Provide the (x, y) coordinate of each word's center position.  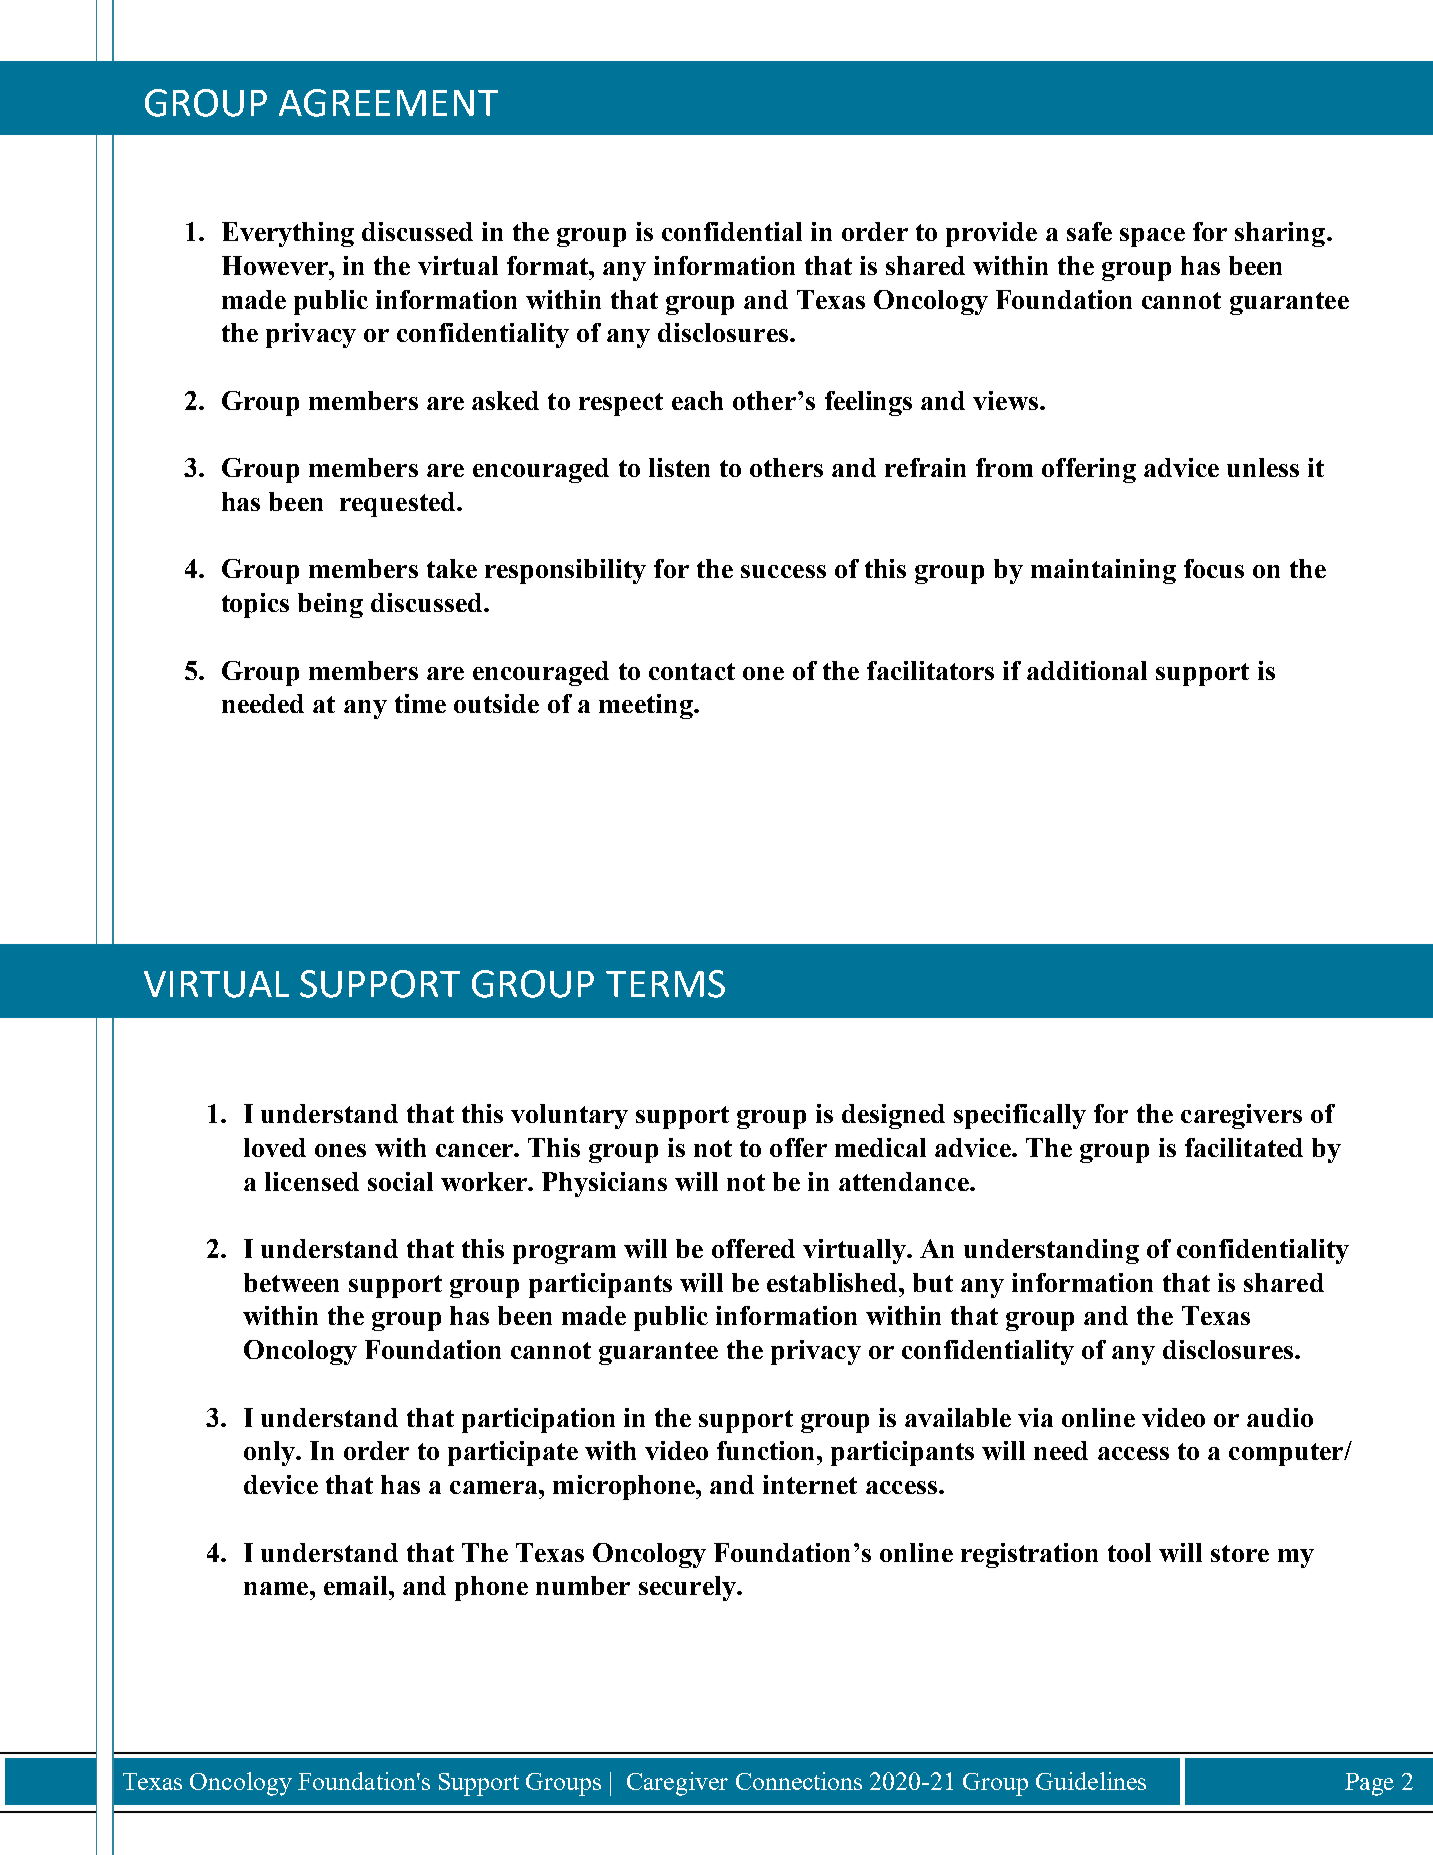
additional (1087, 670)
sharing (1280, 234)
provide (991, 234)
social (400, 1181)
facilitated (1244, 1147)
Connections (799, 1781)
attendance (905, 1181)
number (583, 1585)
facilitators (930, 670)
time (420, 703)
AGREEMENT (388, 103)
